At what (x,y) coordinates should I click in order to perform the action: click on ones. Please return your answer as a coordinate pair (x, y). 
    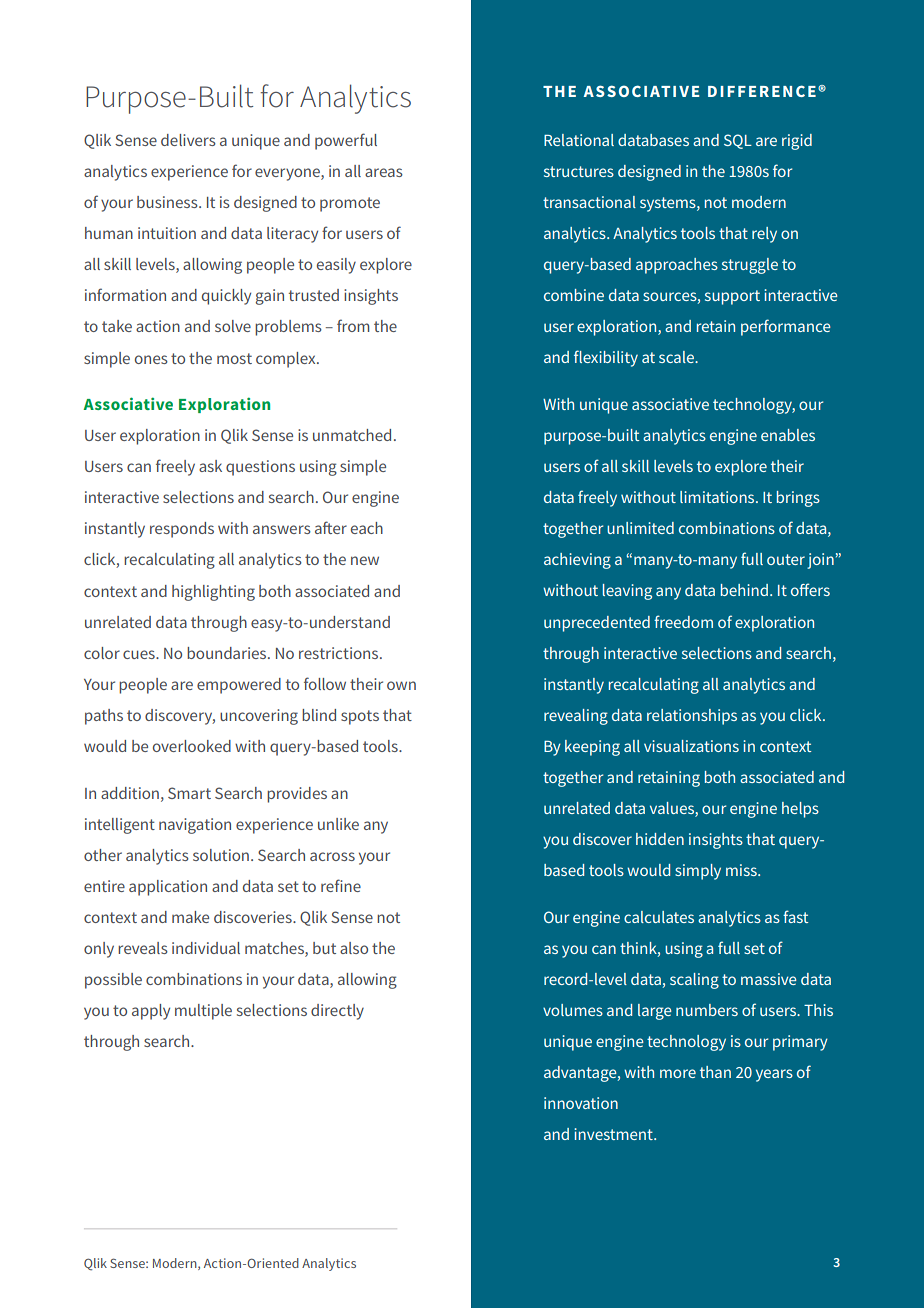
    Looking at the image, I should click on (151, 359).
